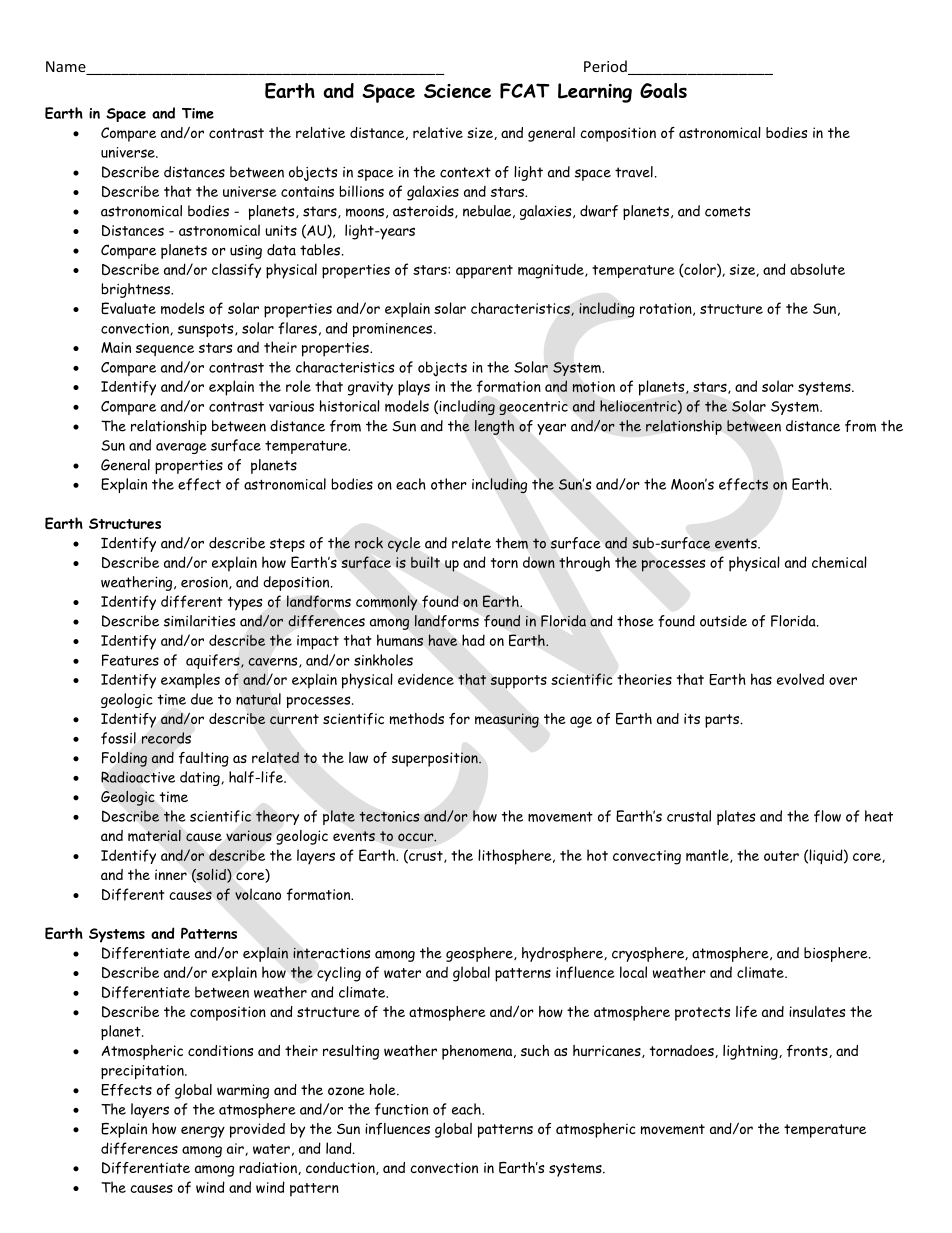  Describe the element at coordinates (516, 857) in the page. I see `lithosphere` at that location.
